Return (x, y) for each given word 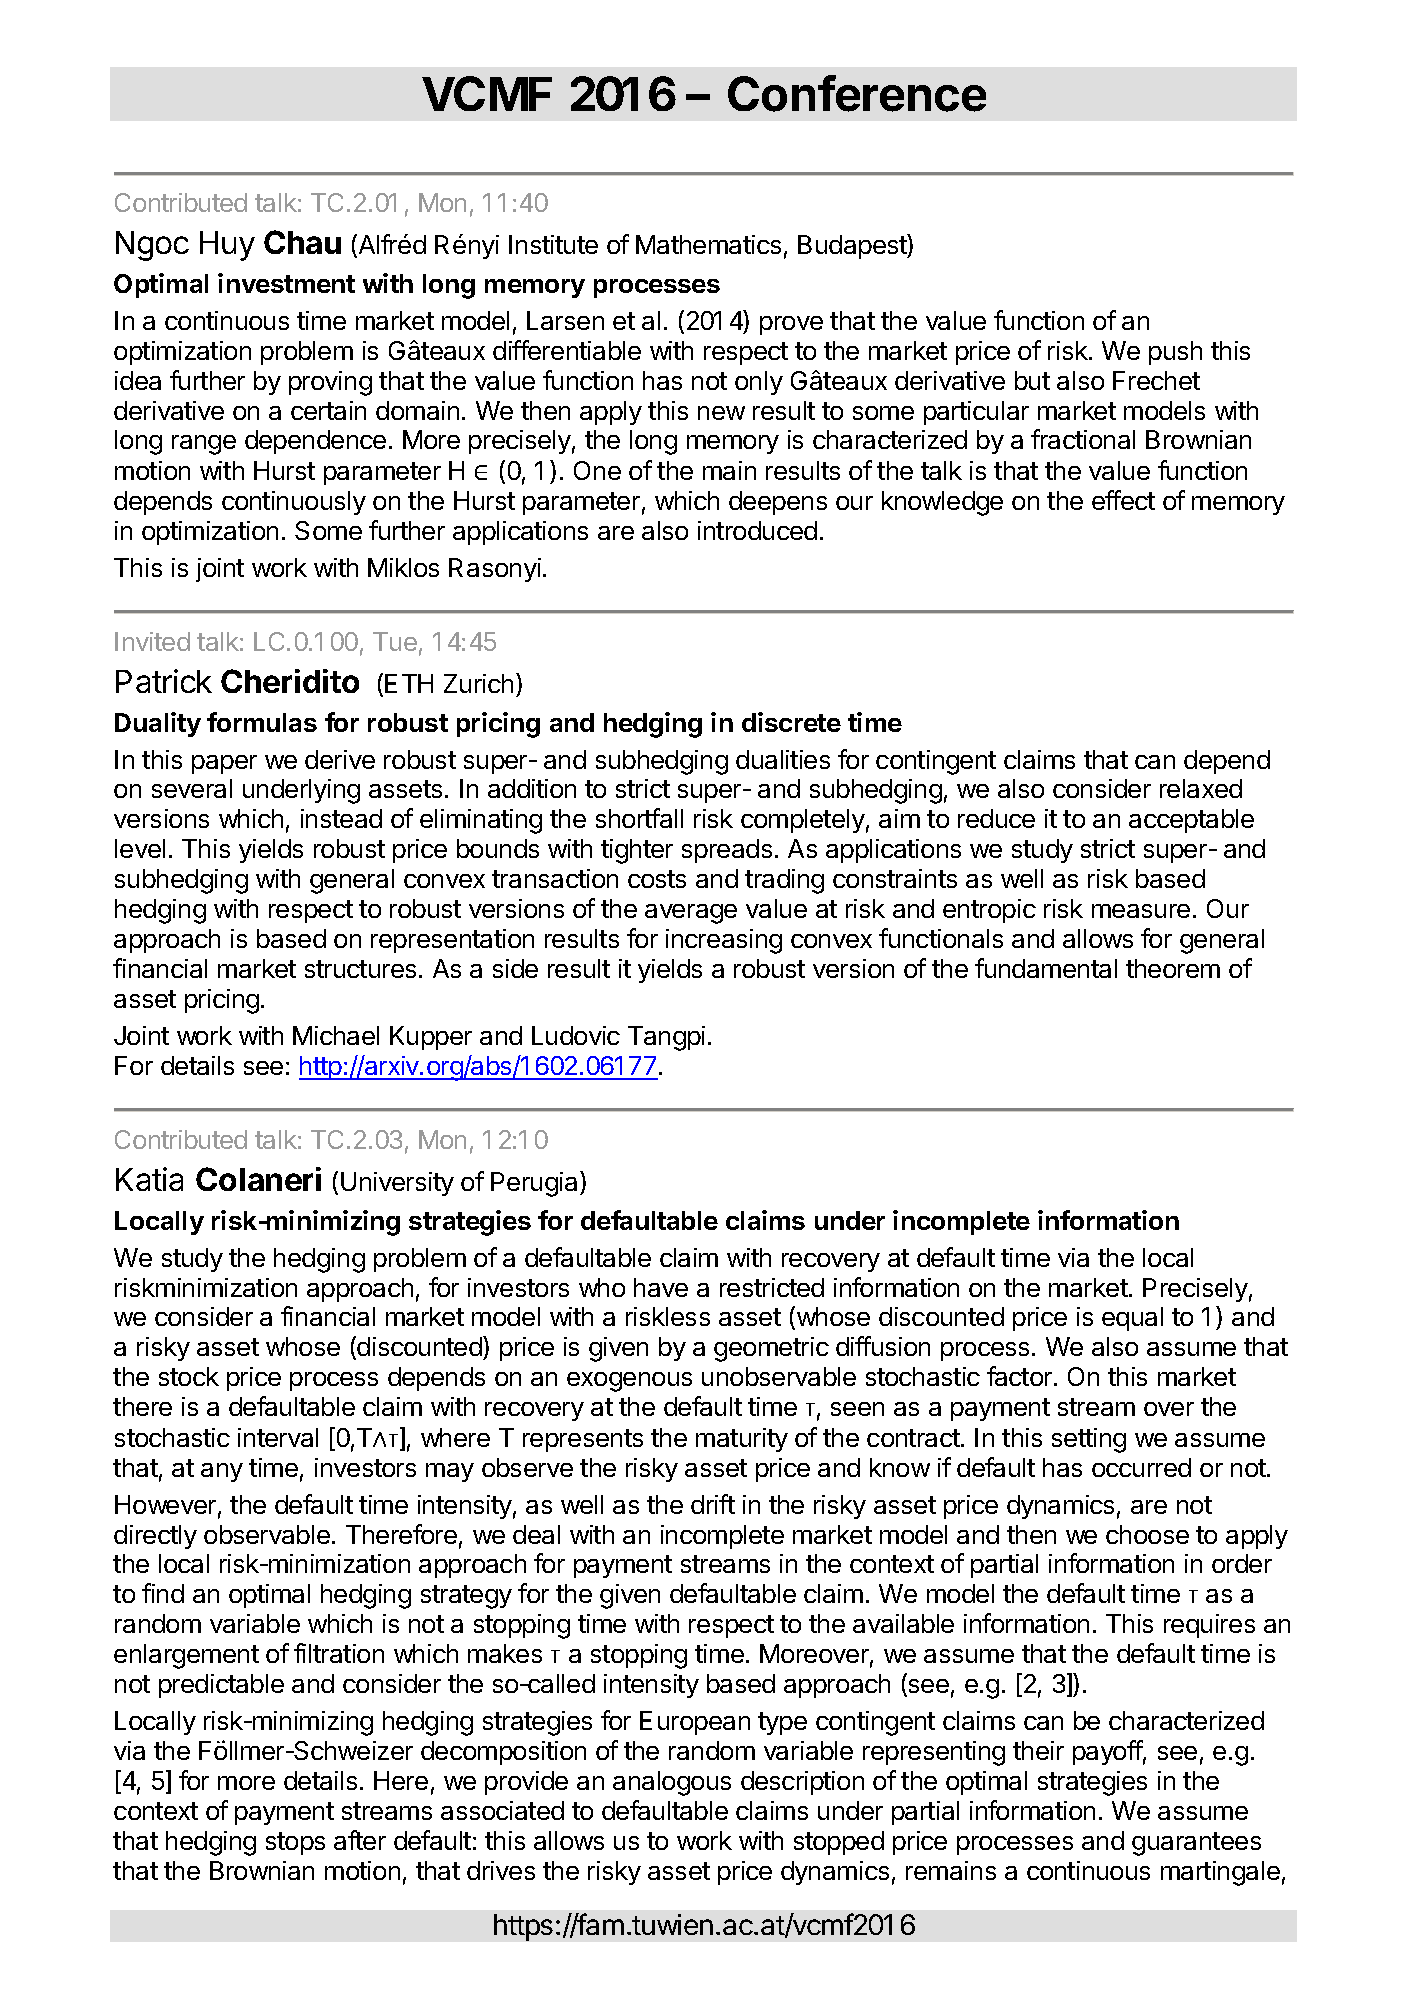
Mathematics (708, 244)
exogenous (629, 1382)
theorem (1173, 968)
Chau (302, 242)
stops (295, 1843)
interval (278, 1437)
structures (360, 969)
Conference (857, 93)
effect (1123, 500)
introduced (757, 530)
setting (1089, 1440)
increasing (724, 941)
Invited (152, 641)
